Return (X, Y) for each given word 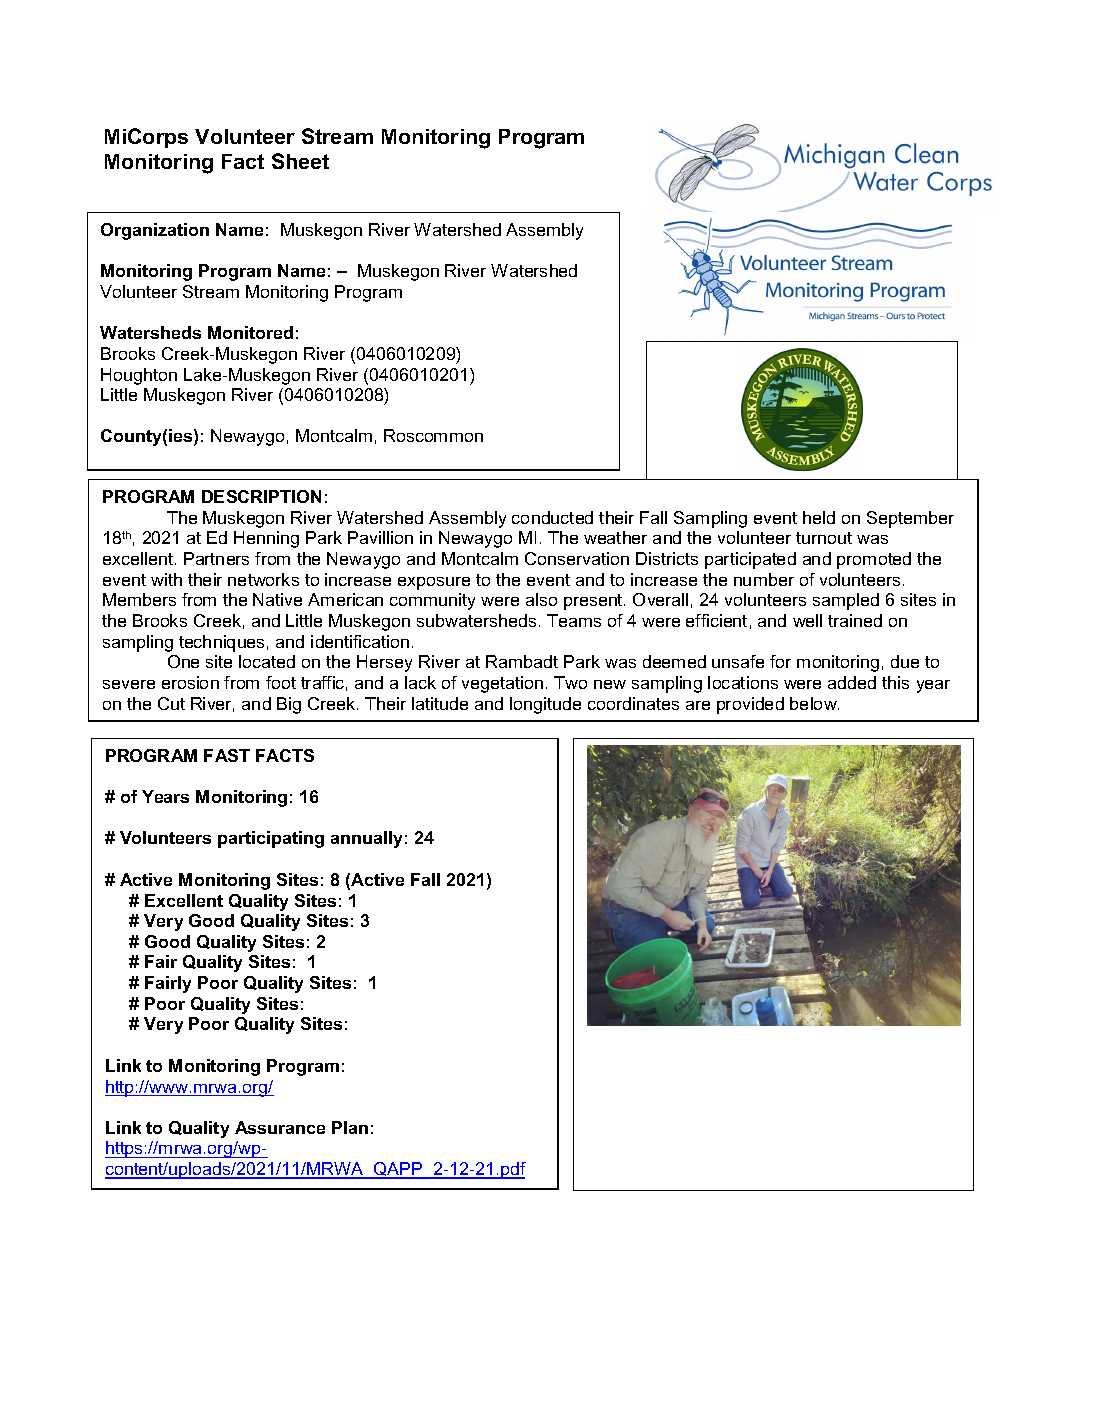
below (814, 703)
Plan (350, 1127)
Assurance (280, 1127)
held (819, 517)
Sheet (300, 161)
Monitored (250, 332)
